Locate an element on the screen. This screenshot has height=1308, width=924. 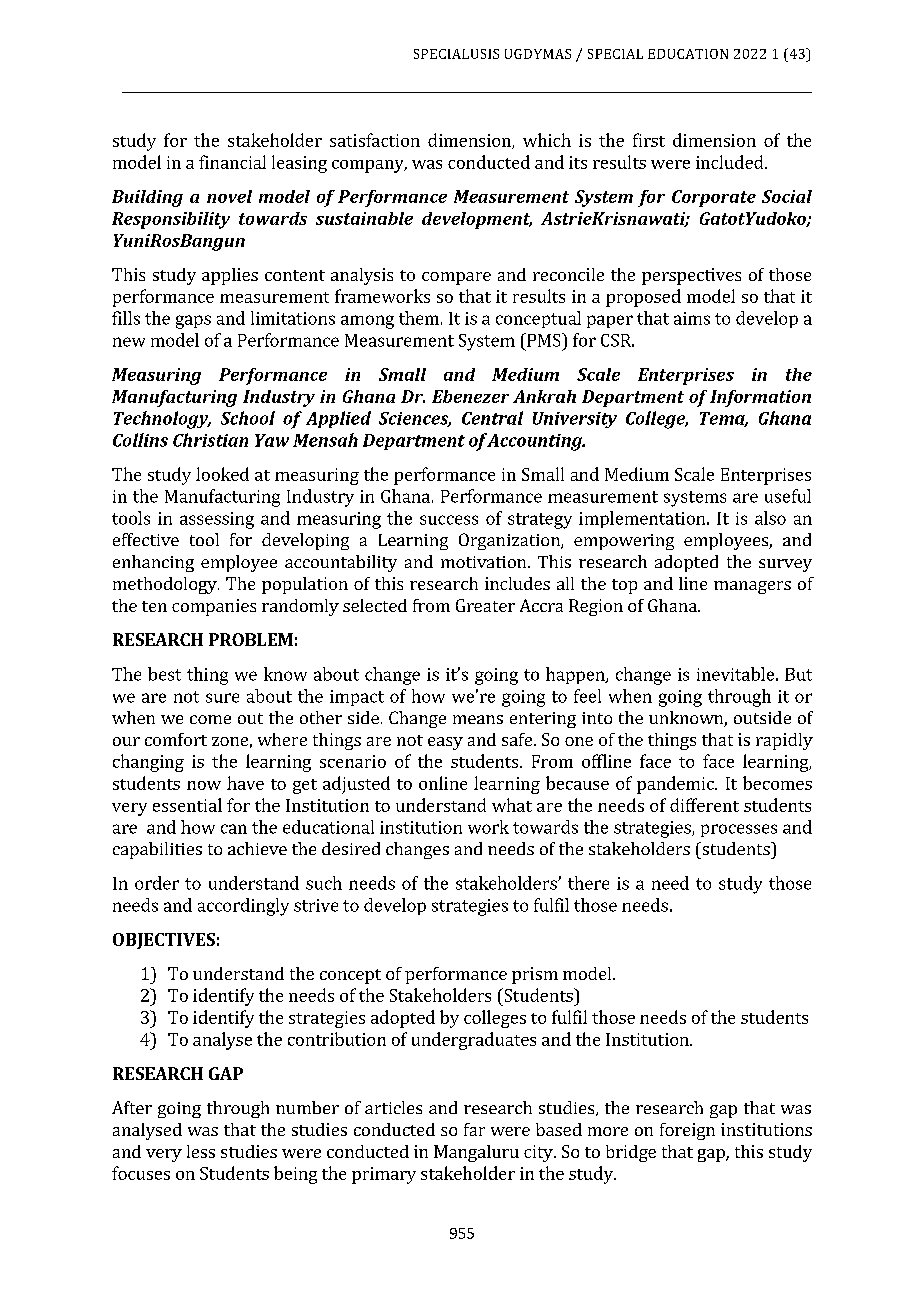
less is located at coordinates (201, 1151).
